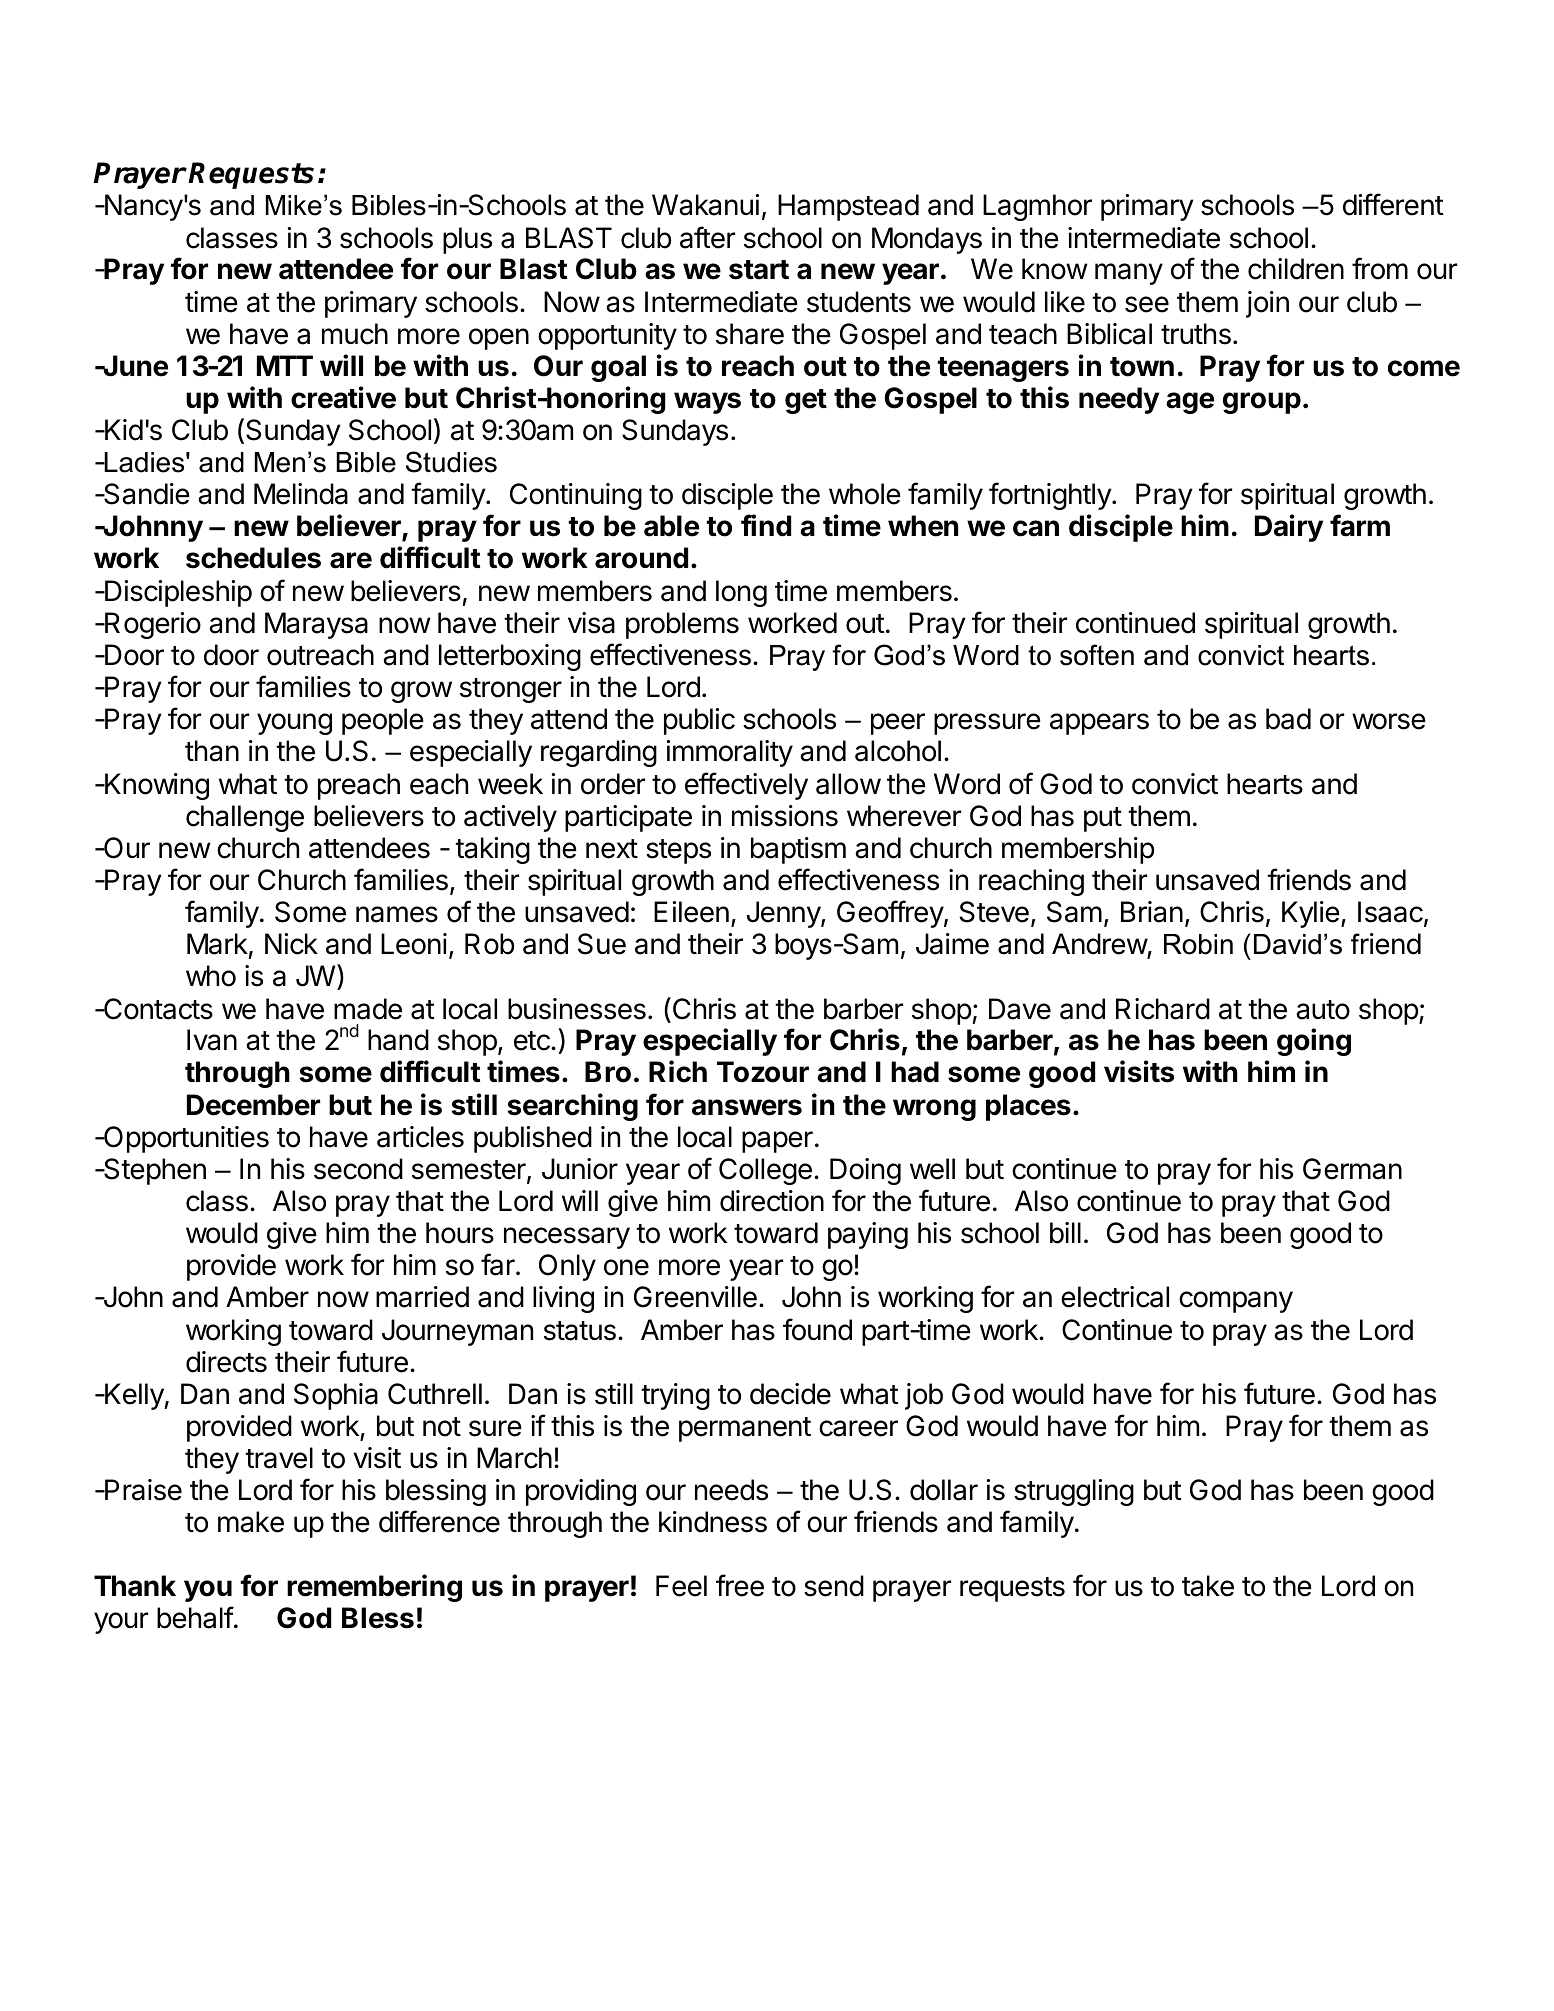  Describe the element at coordinates (355, 334) in the page. I see `much` at that location.
